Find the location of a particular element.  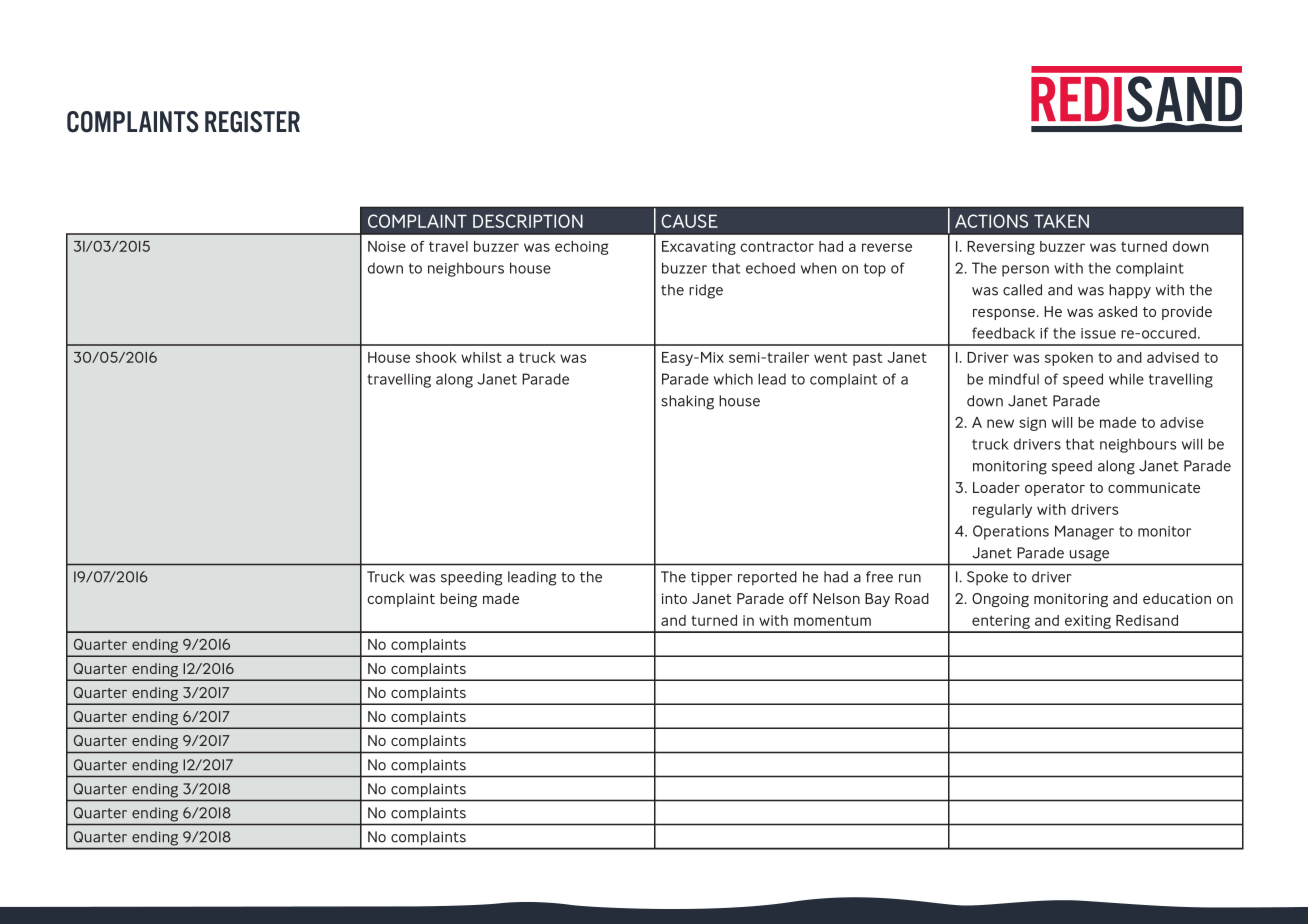

ridge is located at coordinates (706, 291).
